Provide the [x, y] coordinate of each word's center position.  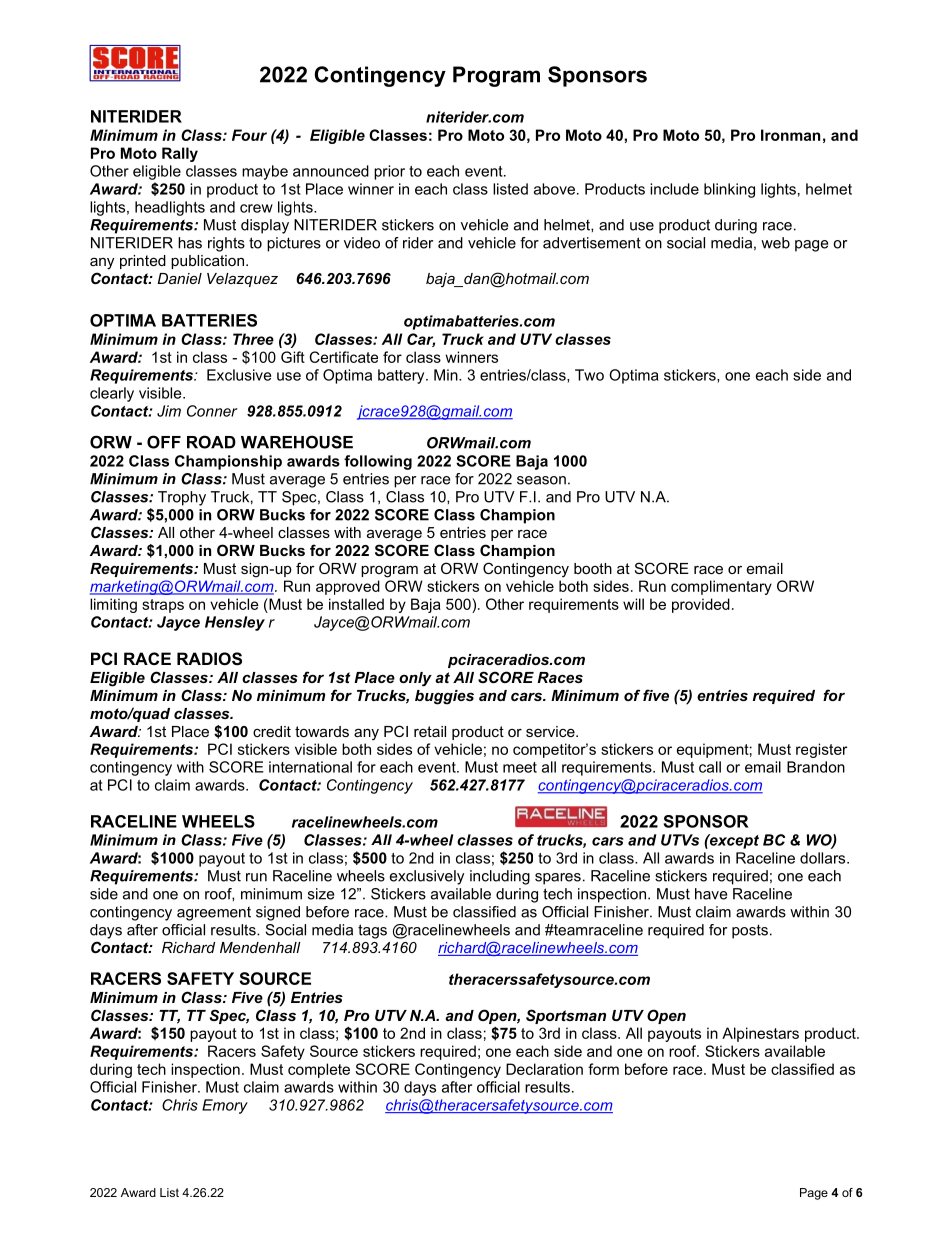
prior [389, 172]
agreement [214, 914]
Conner [212, 411]
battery [402, 376]
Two [589, 375]
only [415, 679]
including [500, 877]
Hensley [235, 623]
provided [701, 605]
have [711, 894]
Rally [180, 154]
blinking [729, 190]
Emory [225, 1106]
